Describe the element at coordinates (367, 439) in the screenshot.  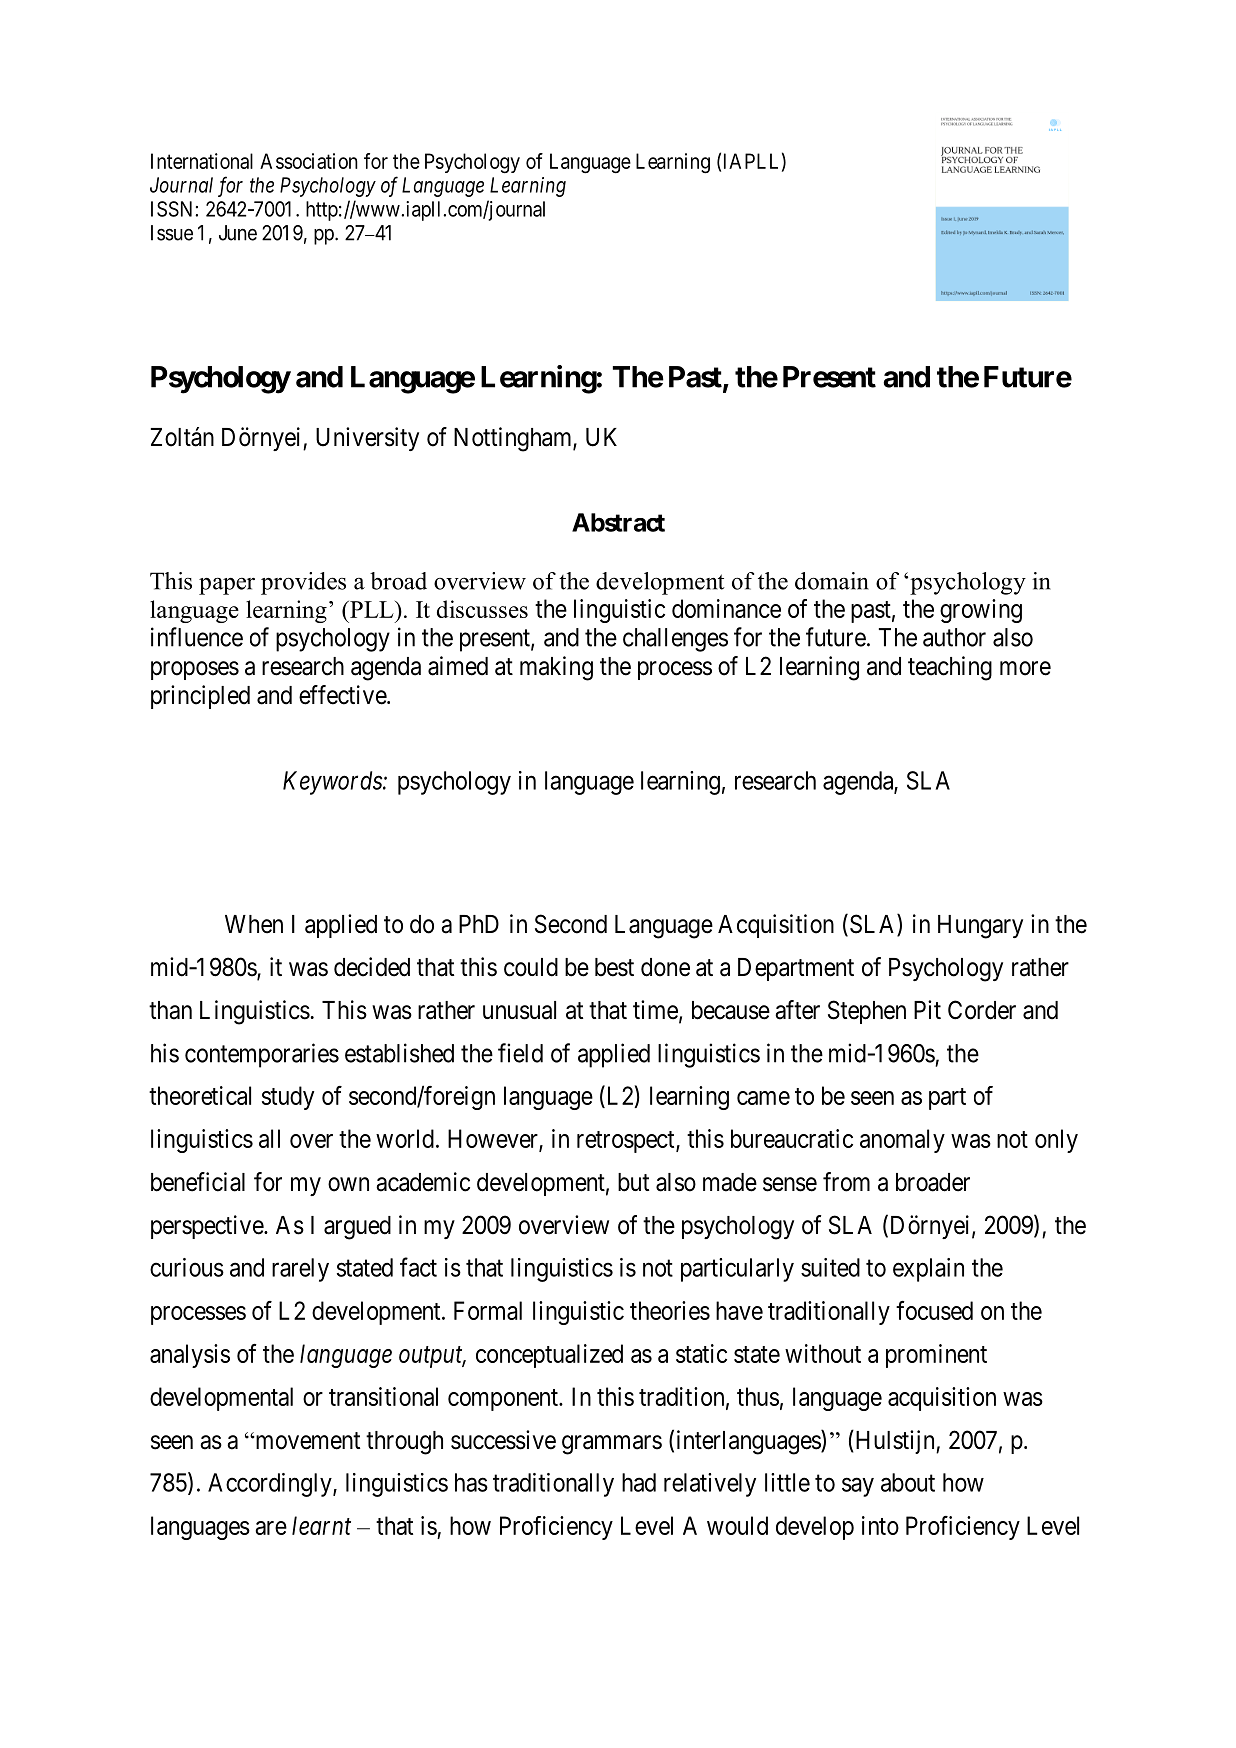
I see `University` at that location.
